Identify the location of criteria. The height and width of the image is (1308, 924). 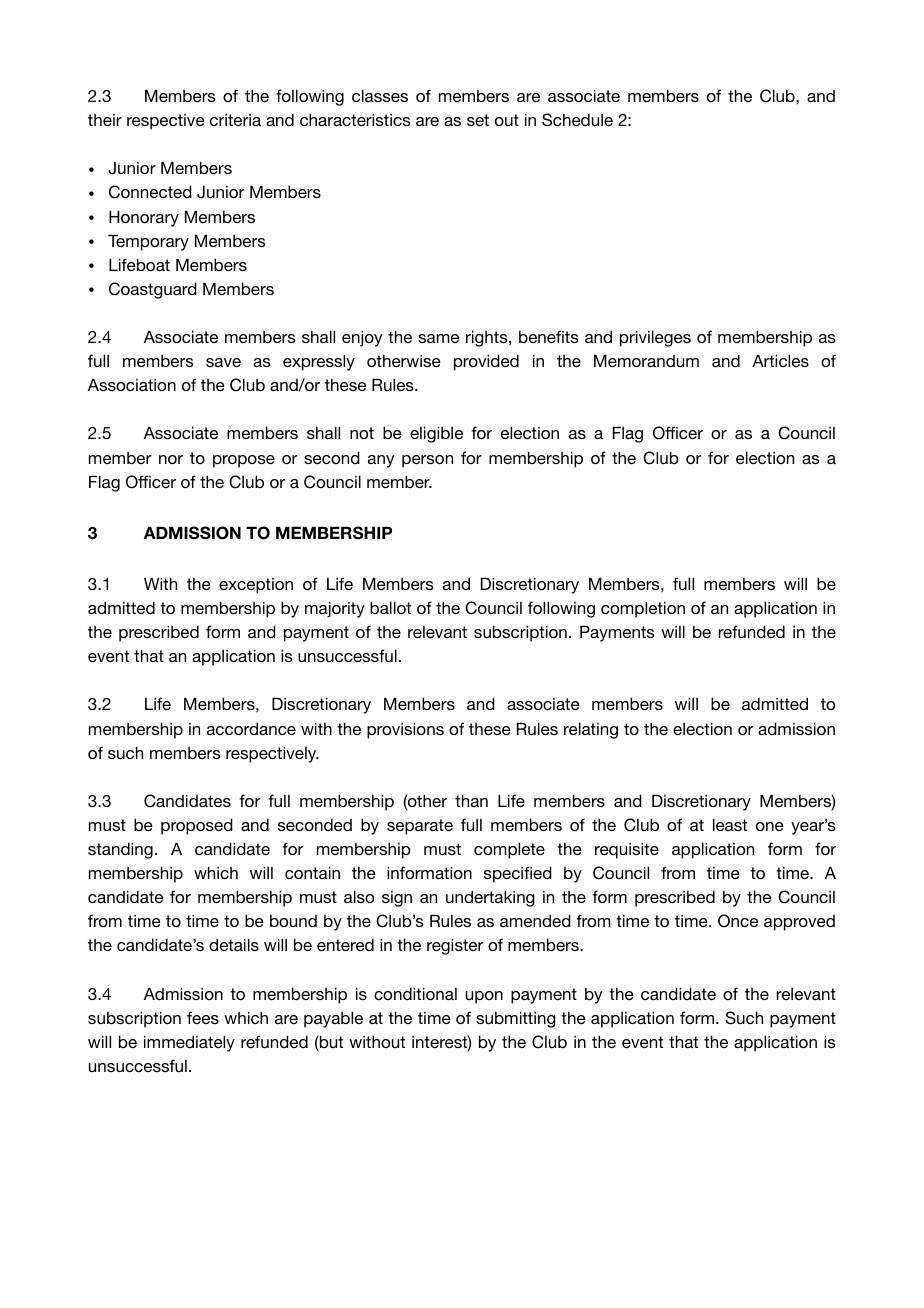
(235, 120).
